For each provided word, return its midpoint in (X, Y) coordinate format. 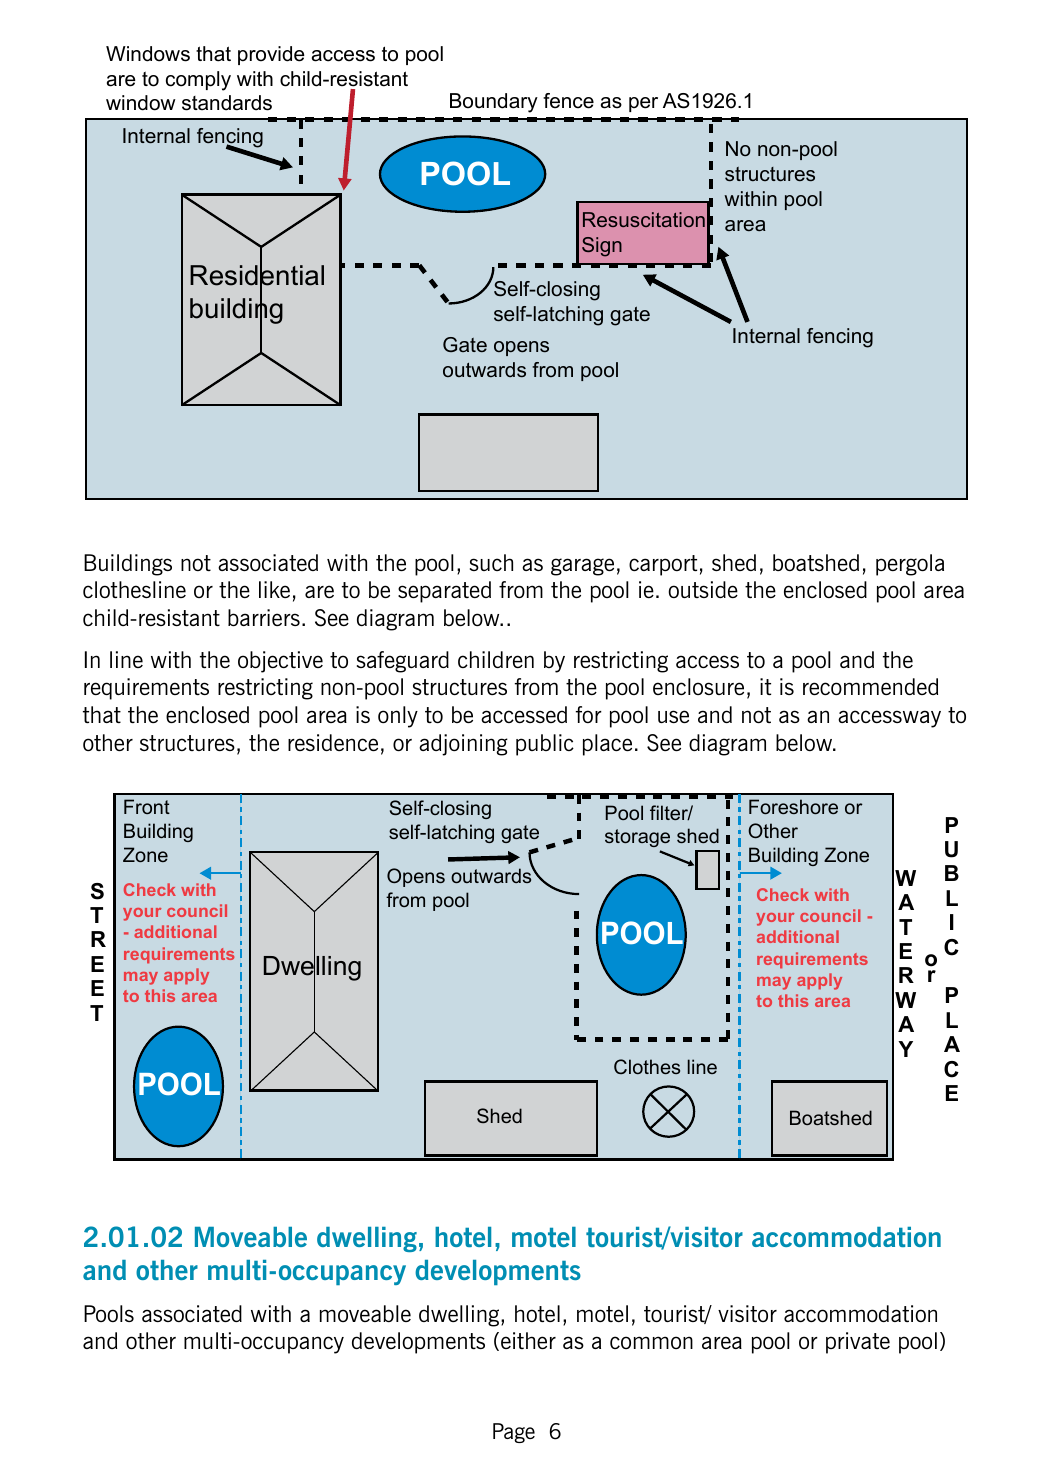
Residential (257, 275)
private (858, 1343)
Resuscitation (644, 219)
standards (227, 103)
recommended (870, 686)
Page (514, 1433)
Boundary (494, 103)
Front (147, 806)
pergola (910, 565)
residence (333, 742)
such (491, 562)
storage (637, 840)
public (545, 745)
